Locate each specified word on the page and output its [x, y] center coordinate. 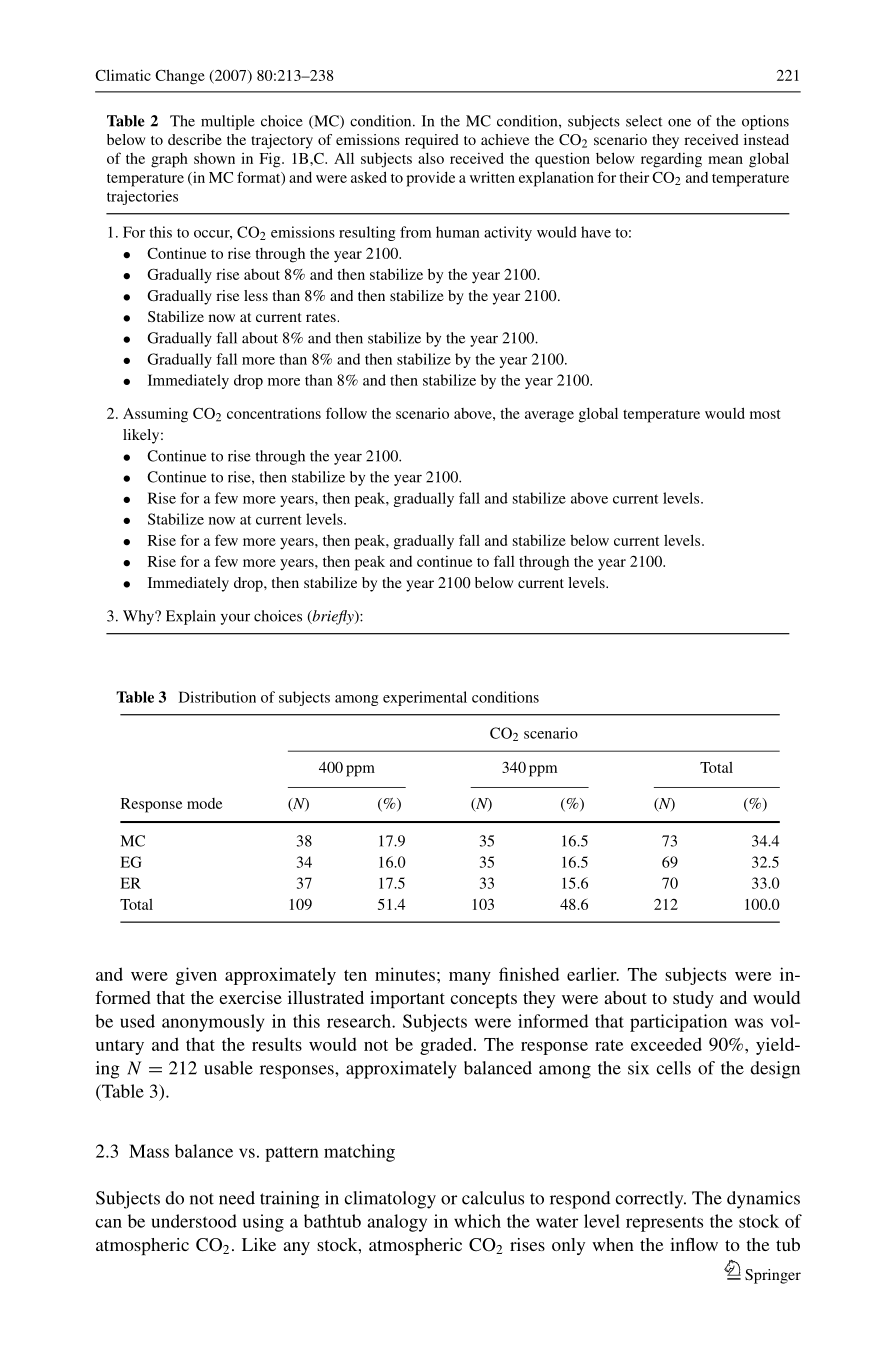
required [432, 141]
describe [195, 139]
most [765, 414]
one [679, 123]
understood [194, 1221]
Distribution [217, 697]
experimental [425, 698]
